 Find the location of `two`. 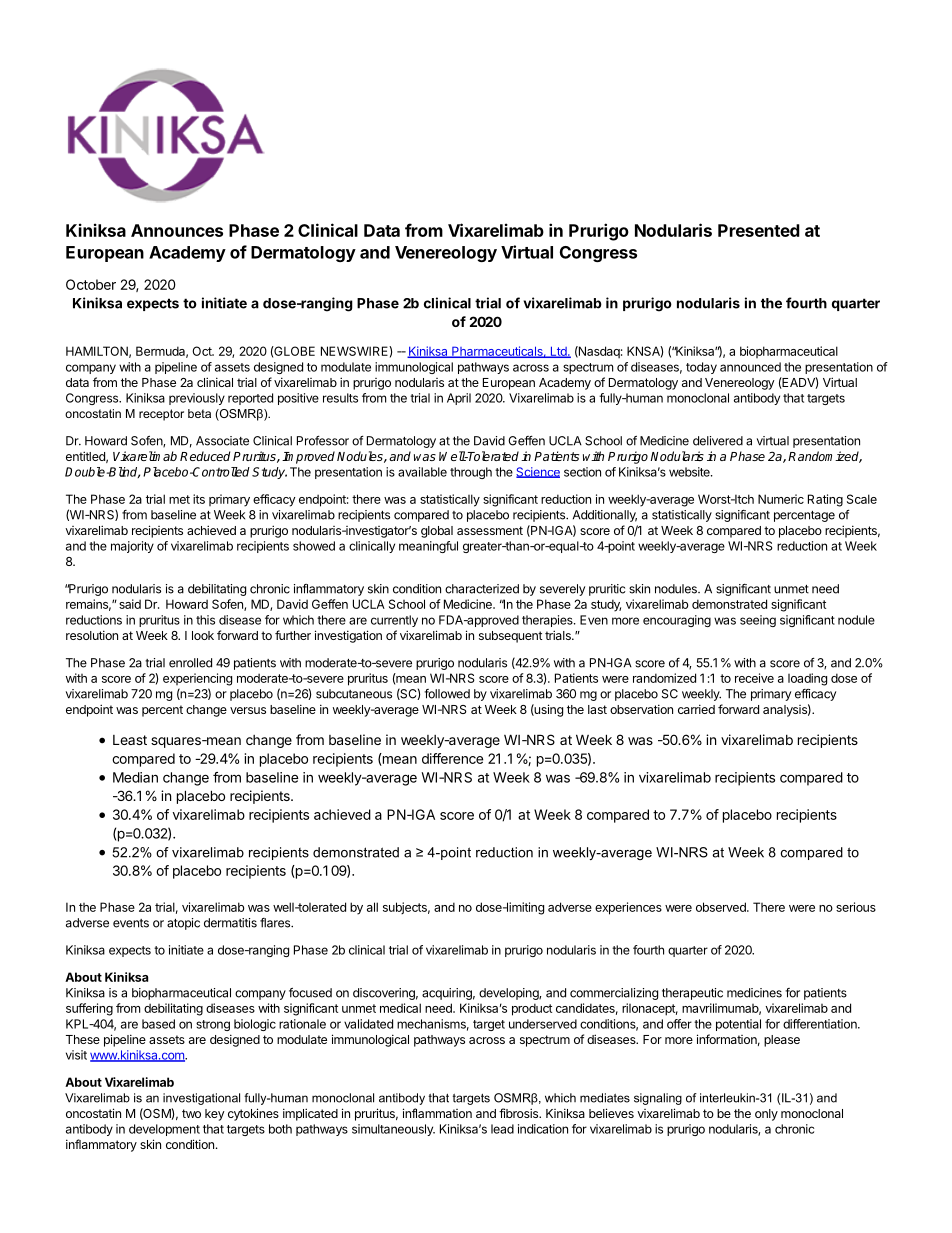

two is located at coordinates (191, 1113).
